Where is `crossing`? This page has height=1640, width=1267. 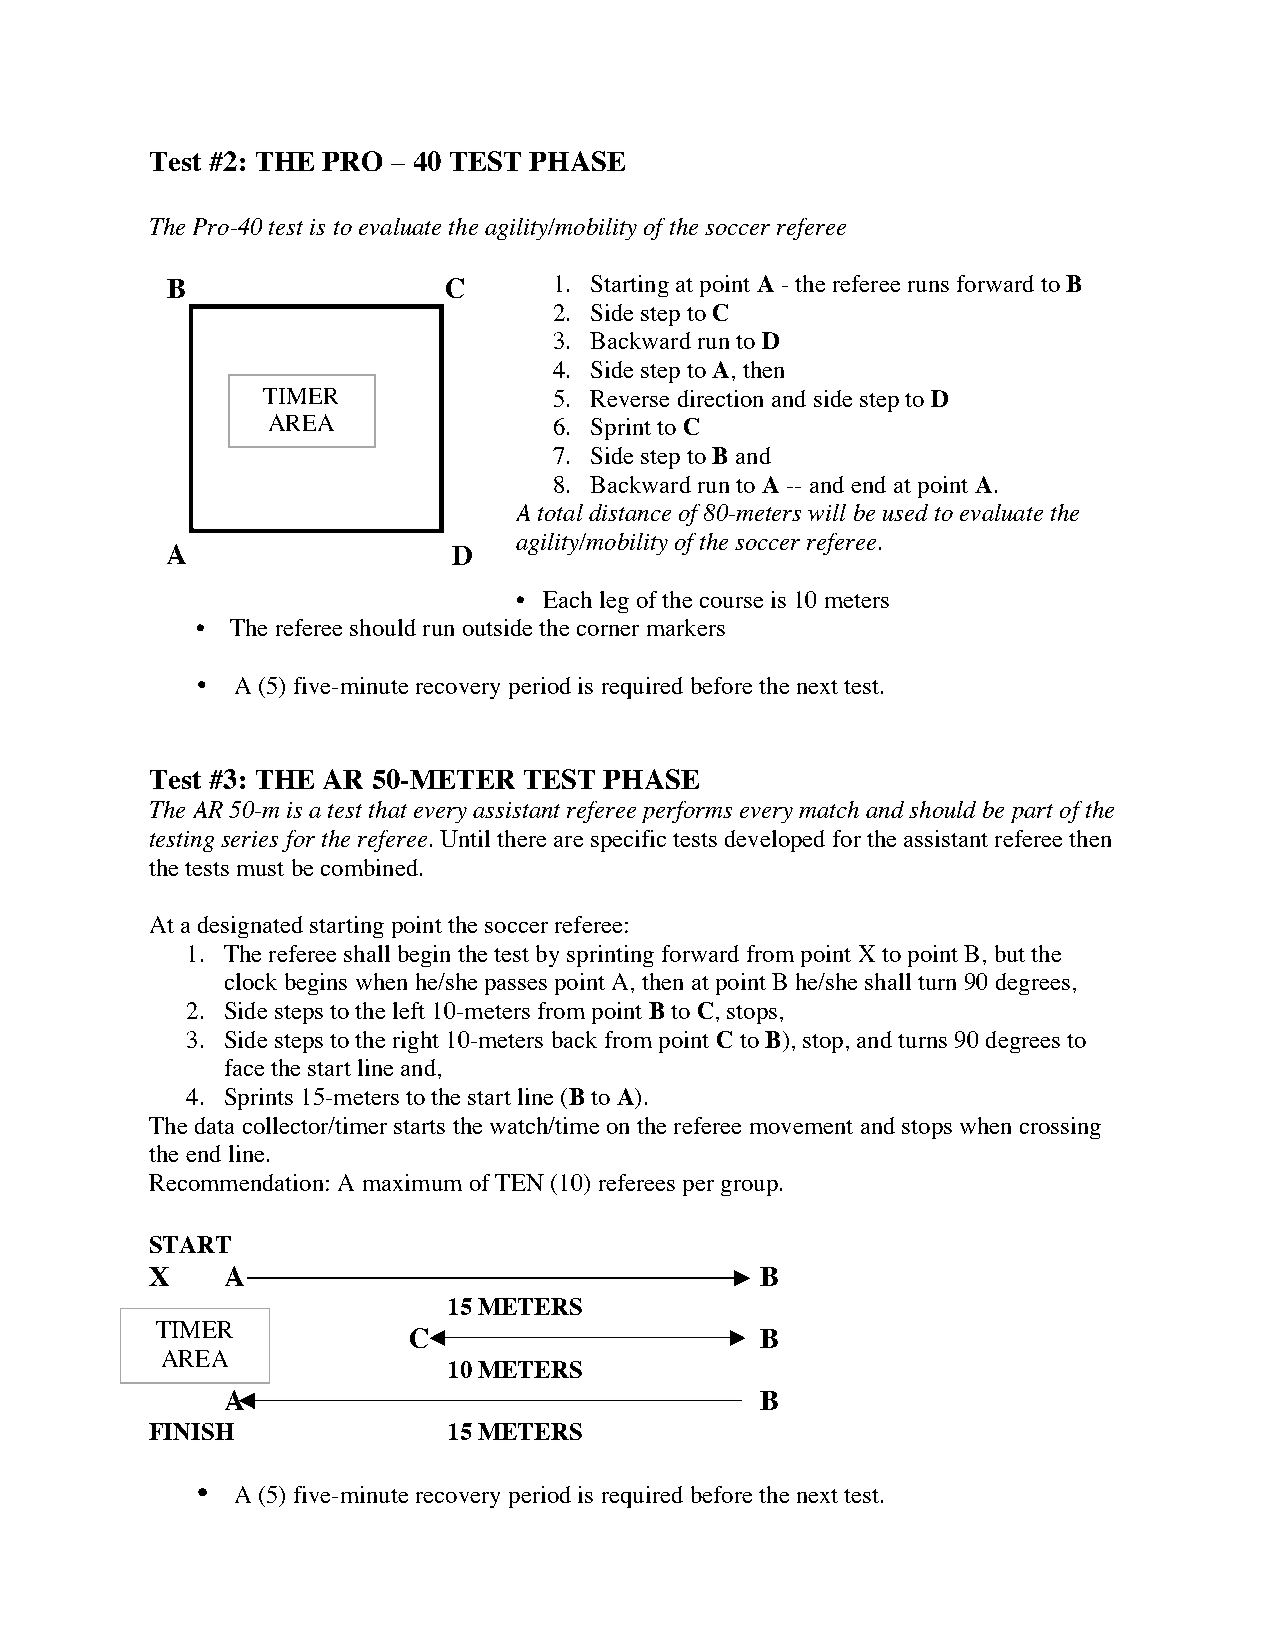
crossing is located at coordinates (1060, 1128).
